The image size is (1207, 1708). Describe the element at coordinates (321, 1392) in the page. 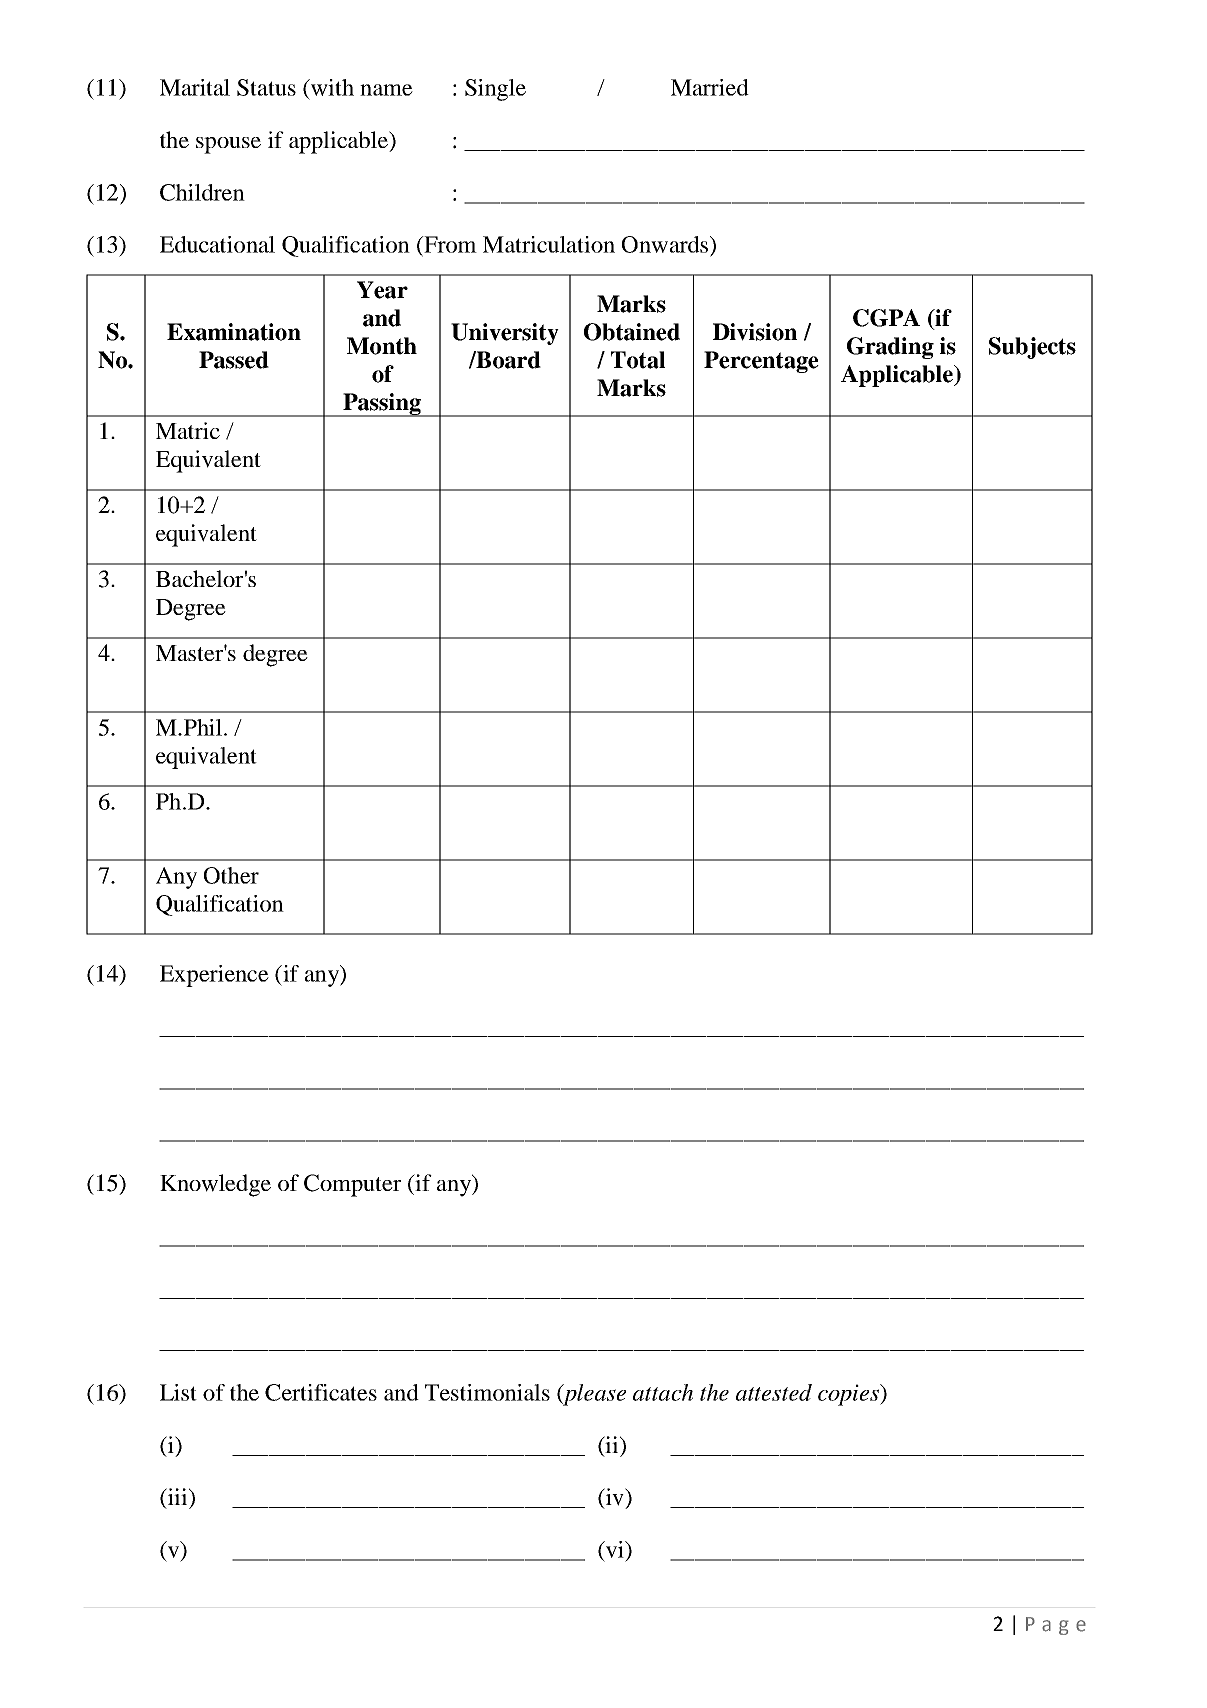

I see `Certificates` at that location.
